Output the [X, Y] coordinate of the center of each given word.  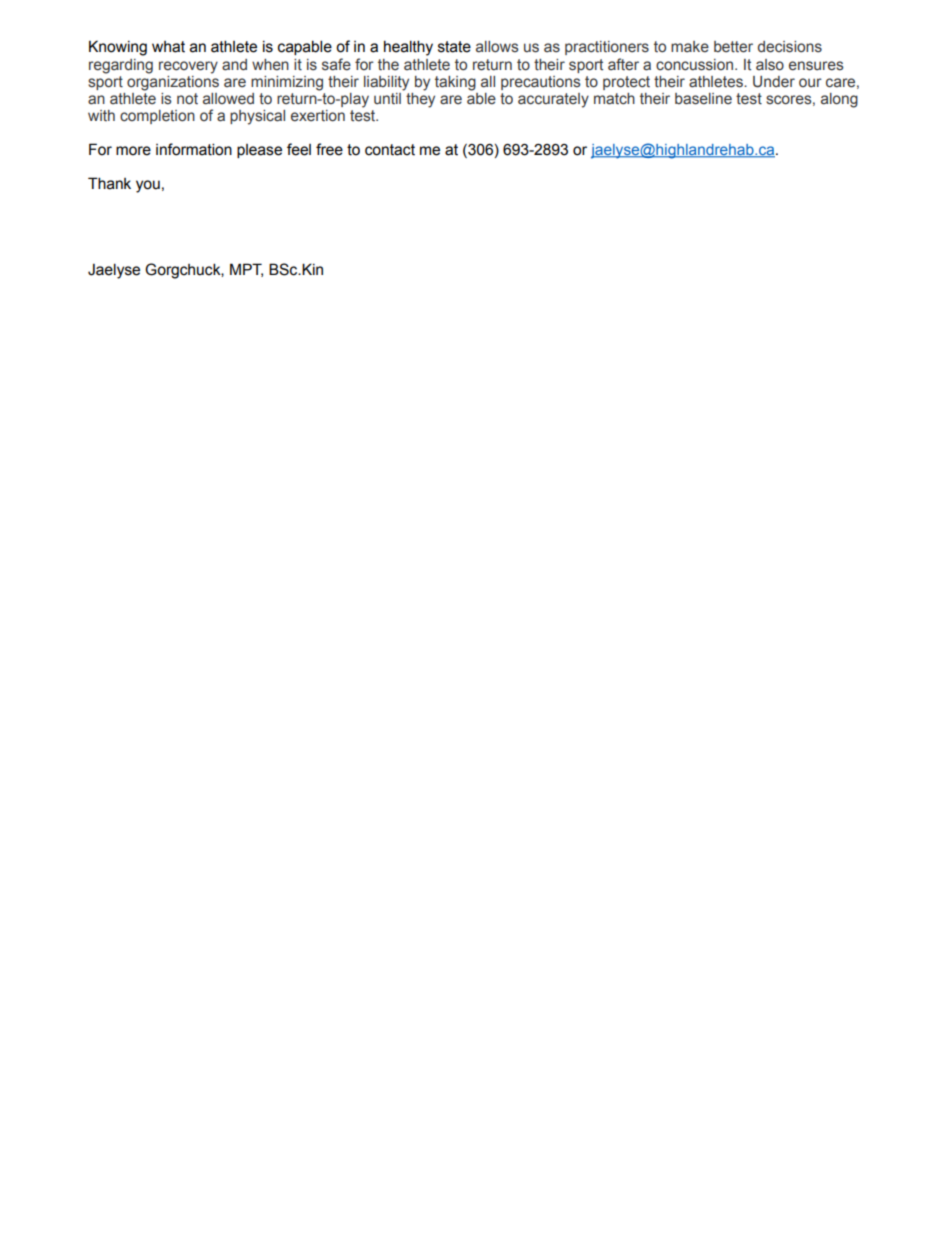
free [329, 149]
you [148, 186]
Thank [109, 183]
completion [157, 117]
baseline [703, 99]
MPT [246, 270]
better [733, 47]
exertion [318, 116]
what [168, 47]
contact [390, 150]
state [454, 47]
